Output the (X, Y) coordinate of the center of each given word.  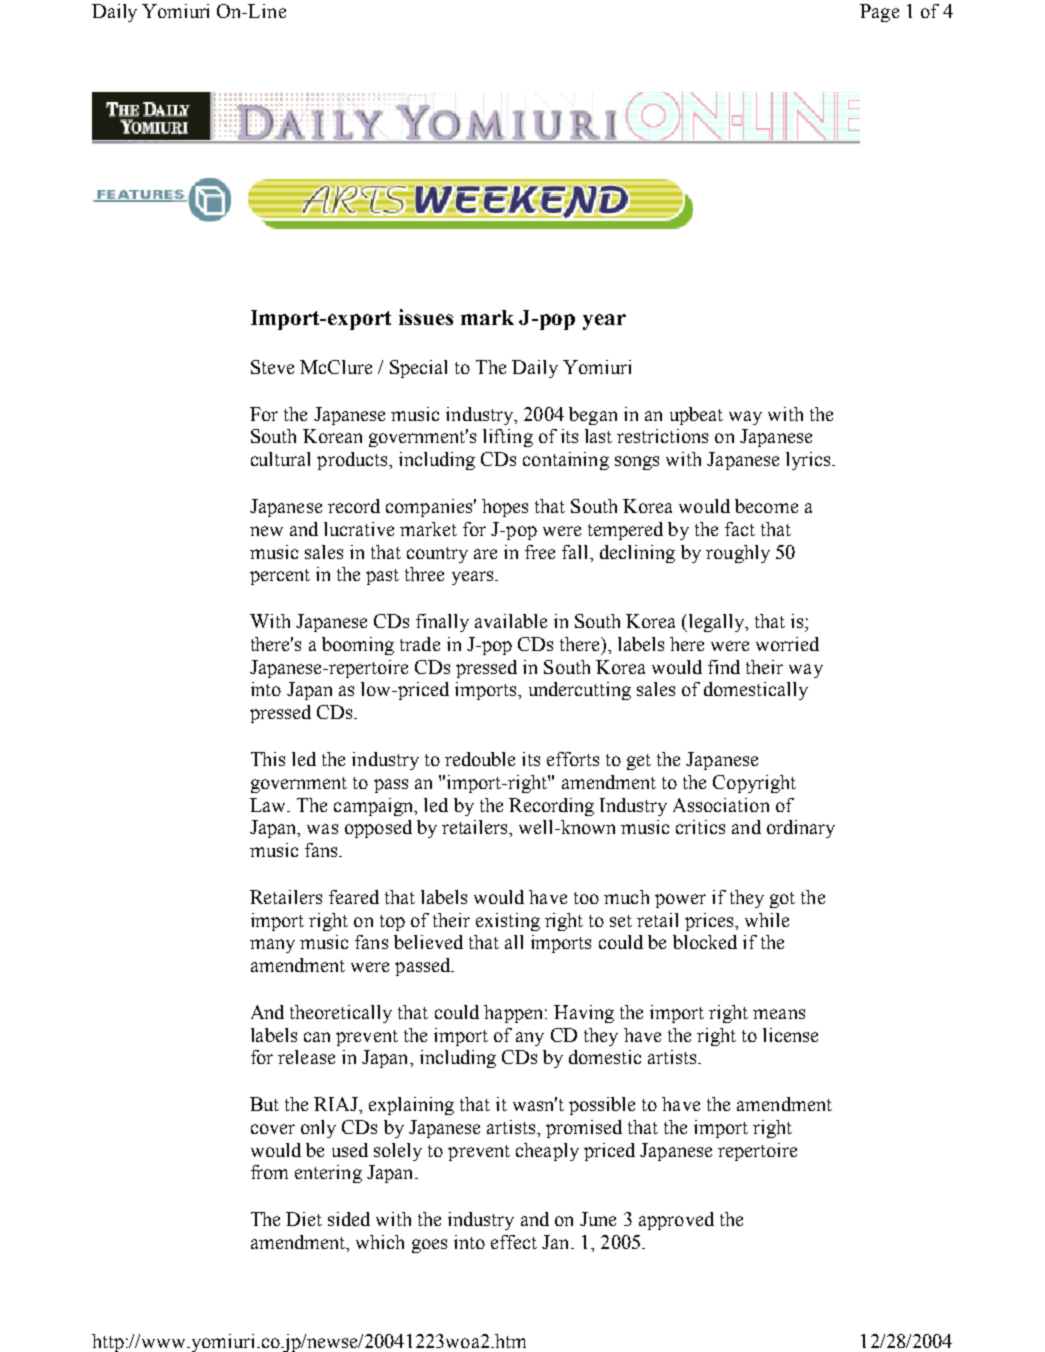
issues (426, 317)
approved (676, 1221)
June (598, 1219)
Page (879, 13)
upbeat (696, 416)
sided (349, 1219)
